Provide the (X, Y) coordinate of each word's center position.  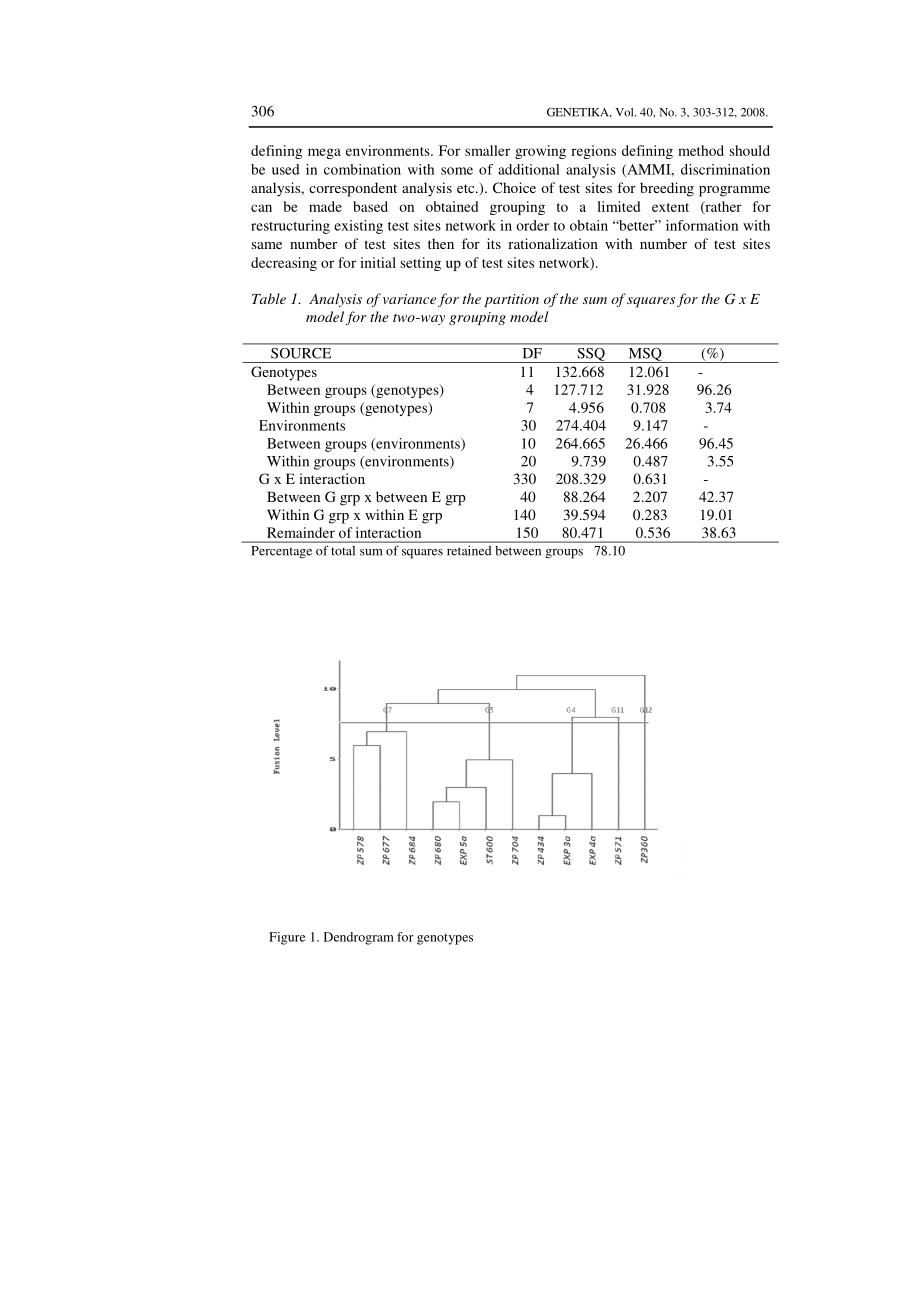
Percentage (282, 552)
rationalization (553, 243)
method (701, 150)
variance (409, 299)
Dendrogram (359, 938)
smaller (487, 150)
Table (269, 298)
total (343, 551)
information (702, 225)
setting (420, 264)
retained (469, 551)
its (494, 243)
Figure (287, 938)
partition (511, 300)
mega (324, 153)
